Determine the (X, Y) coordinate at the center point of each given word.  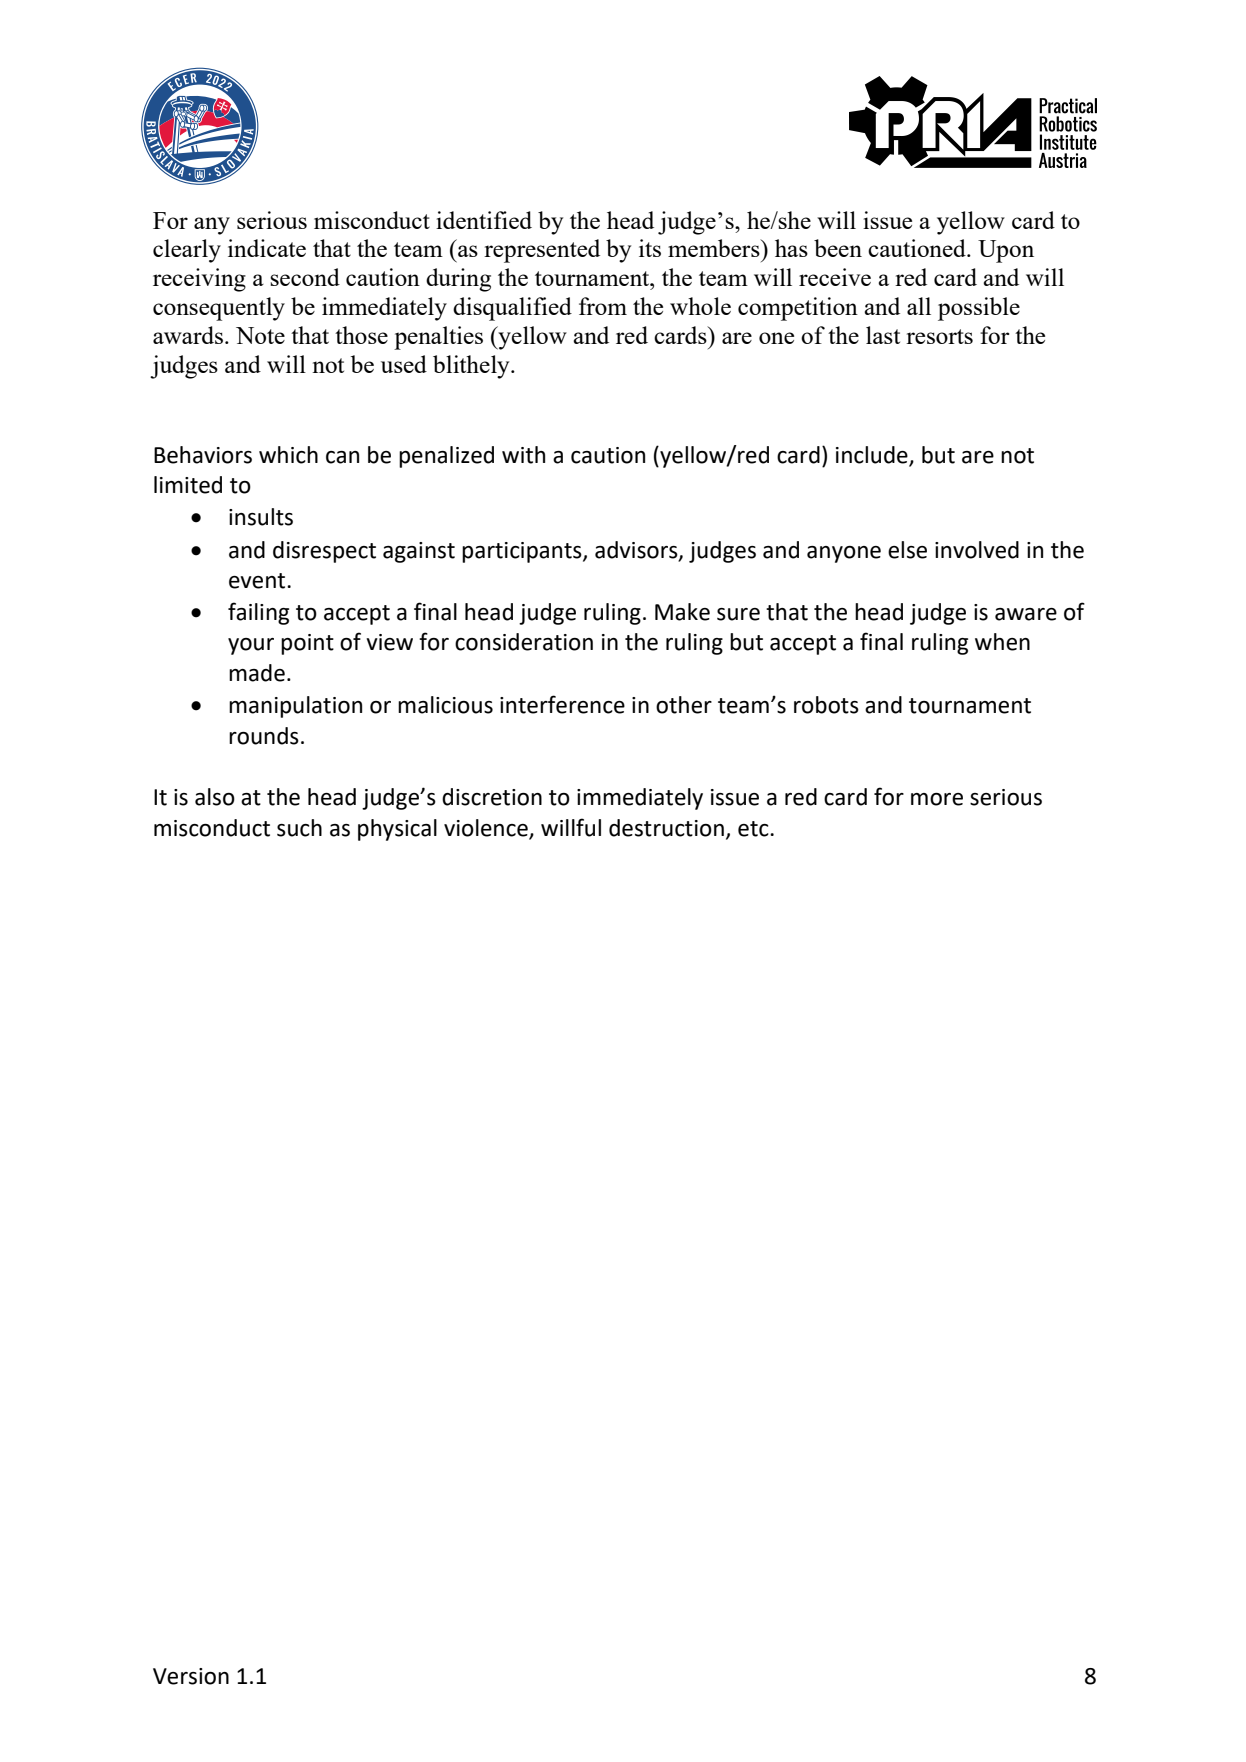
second (305, 277)
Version (191, 1676)
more (937, 799)
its (650, 248)
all (919, 306)
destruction (666, 828)
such (299, 828)
